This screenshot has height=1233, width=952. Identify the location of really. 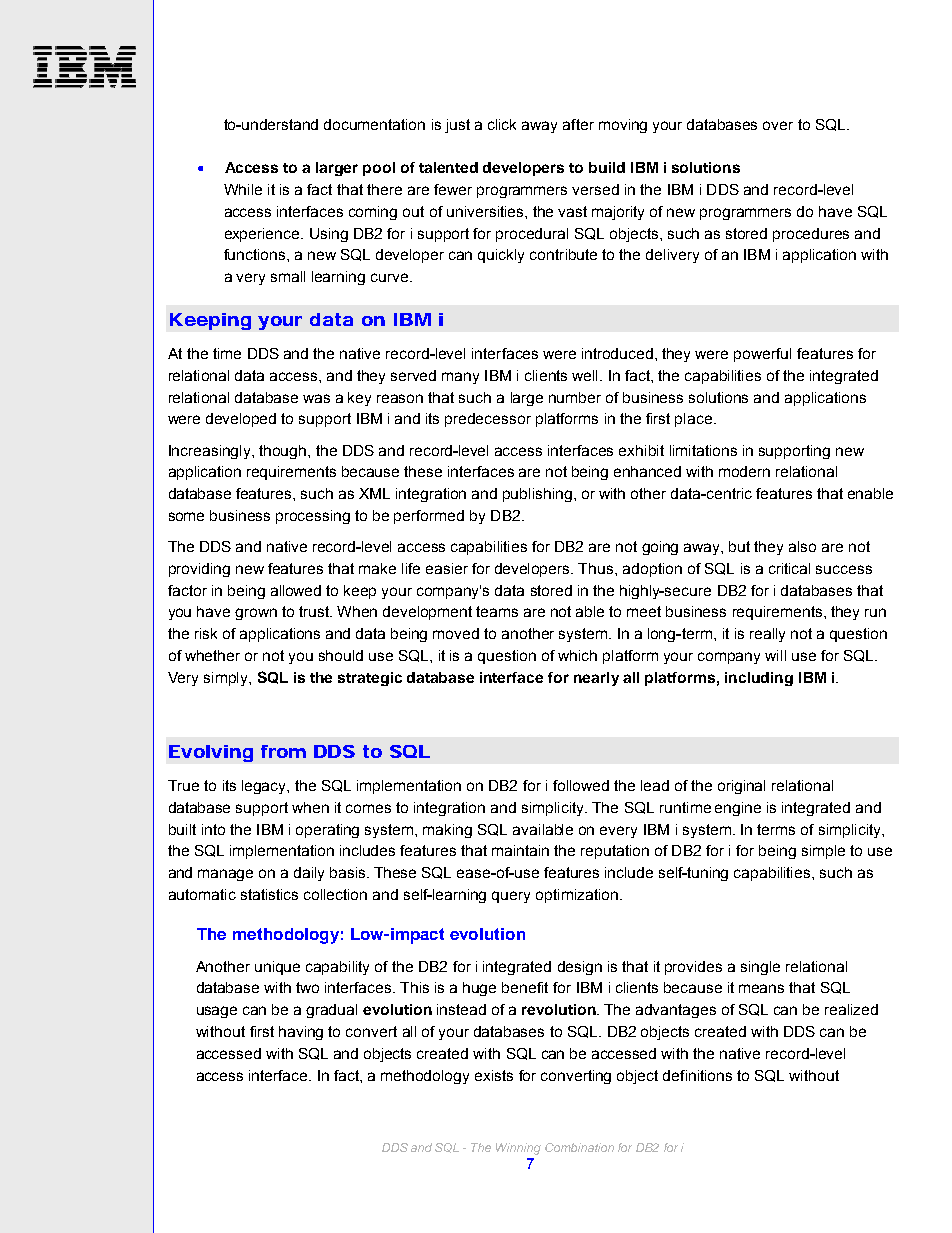
(767, 635).
